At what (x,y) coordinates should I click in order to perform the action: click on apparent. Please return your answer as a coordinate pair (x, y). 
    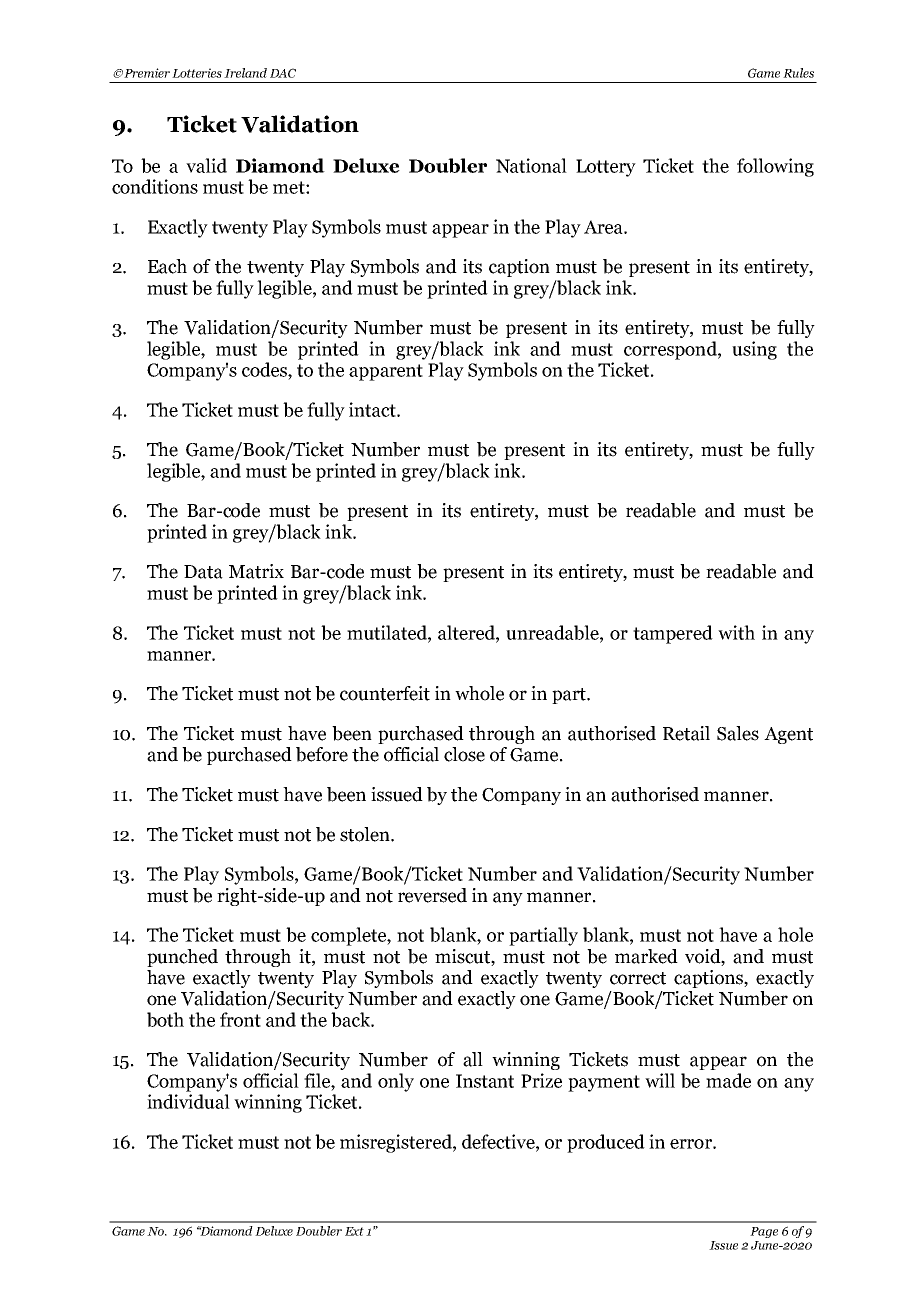
    Looking at the image, I should click on (386, 372).
